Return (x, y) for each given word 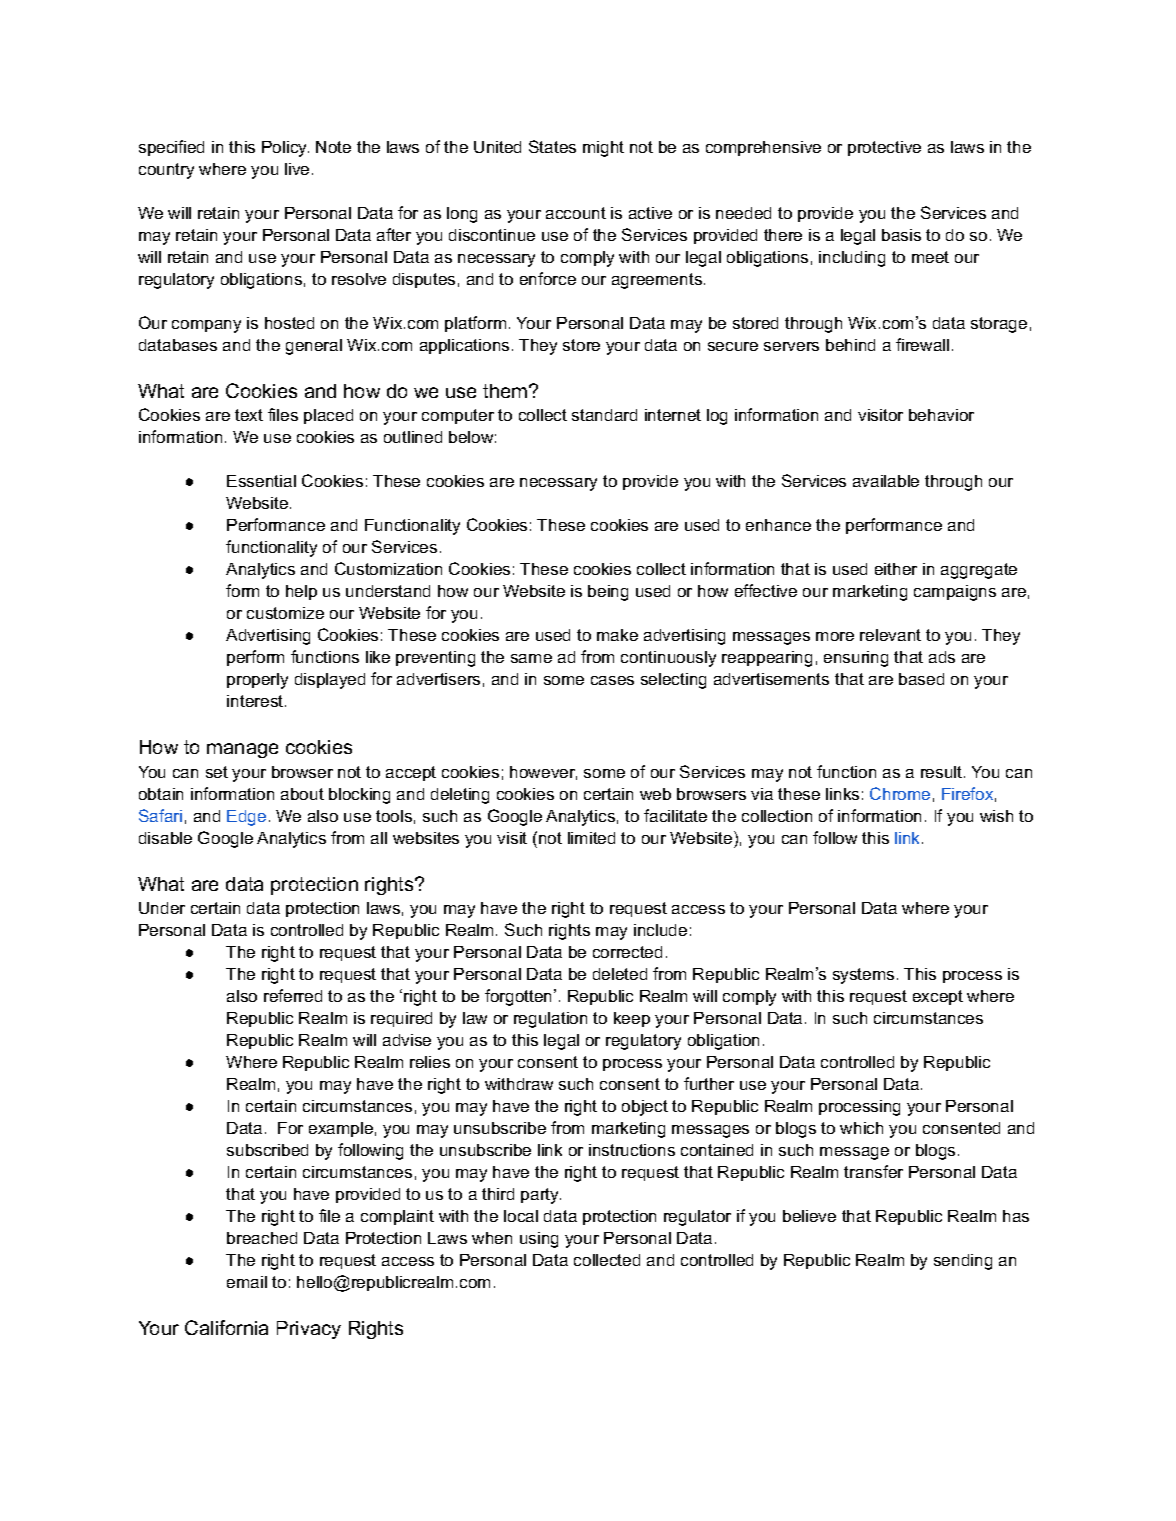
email (247, 1282)
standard (604, 415)
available (886, 481)
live (297, 169)
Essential (261, 481)
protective (884, 148)
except (938, 997)
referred (293, 995)
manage (242, 750)
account (576, 213)
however (543, 773)
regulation (550, 1020)
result (943, 772)
